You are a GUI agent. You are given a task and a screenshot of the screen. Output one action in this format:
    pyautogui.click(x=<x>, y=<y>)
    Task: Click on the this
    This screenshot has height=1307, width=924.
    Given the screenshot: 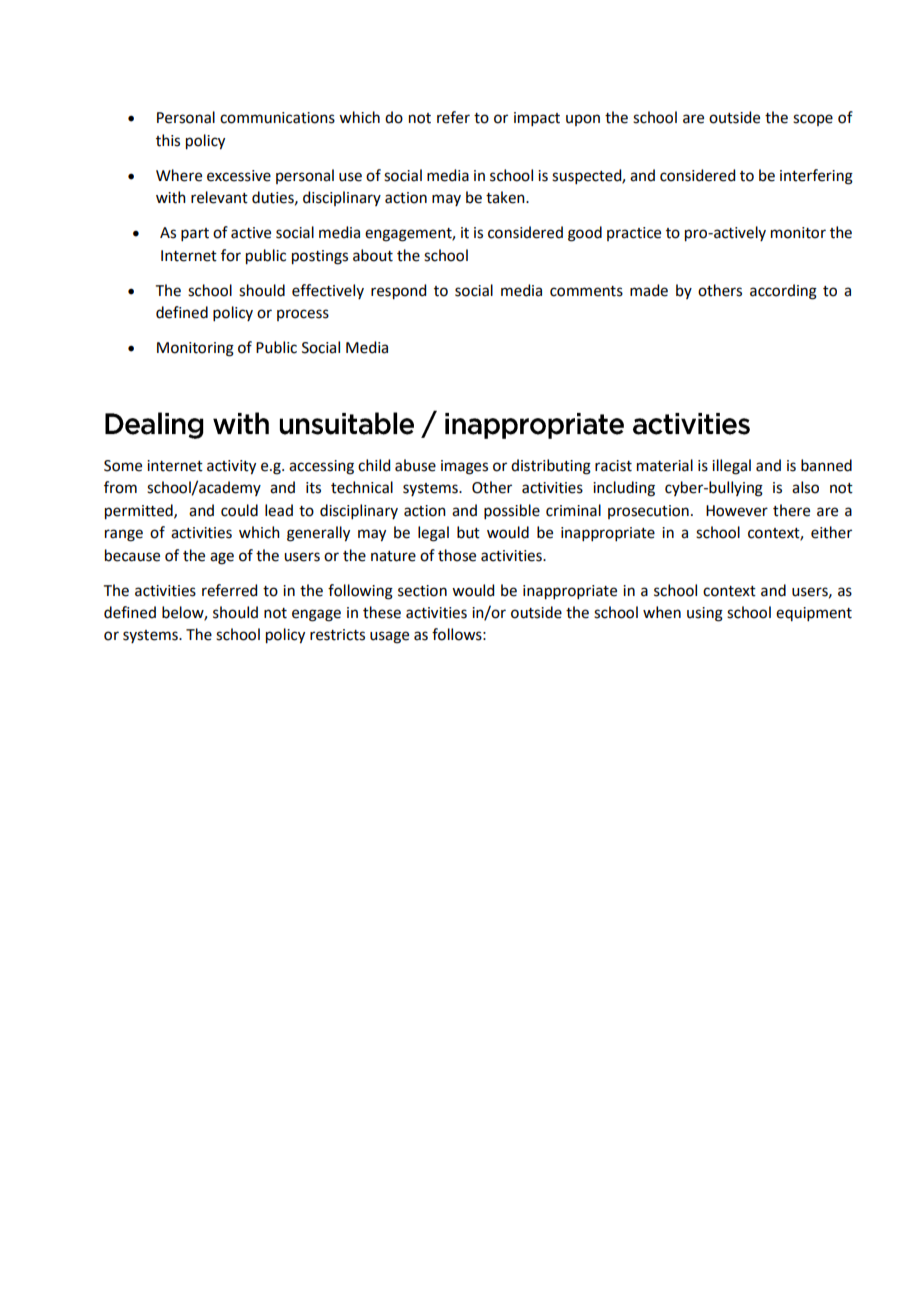 What is the action you would take?
    pyautogui.click(x=168, y=140)
